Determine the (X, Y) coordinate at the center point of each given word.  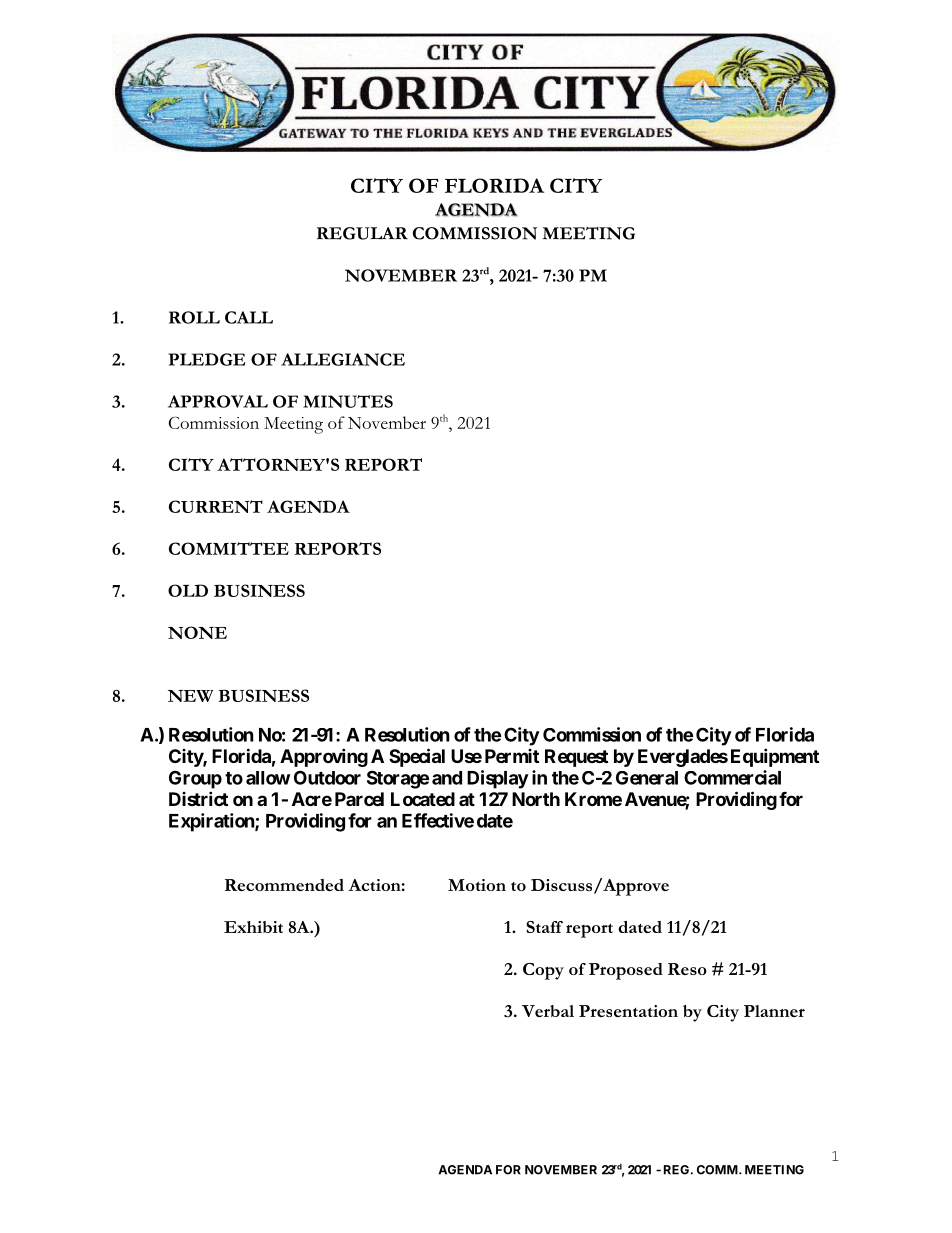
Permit (512, 756)
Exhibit (253, 927)
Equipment (775, 757)
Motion (477, 885)
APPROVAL (218, 401)
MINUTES (348, 401)
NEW (190, 696)
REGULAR (362, 233)
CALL (249, 317)
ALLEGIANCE (343, 359)
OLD (188, 590)
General (647, 778)
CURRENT (216, 506)
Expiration (212, 822)
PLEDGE (207, 359)
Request (576, 758)
